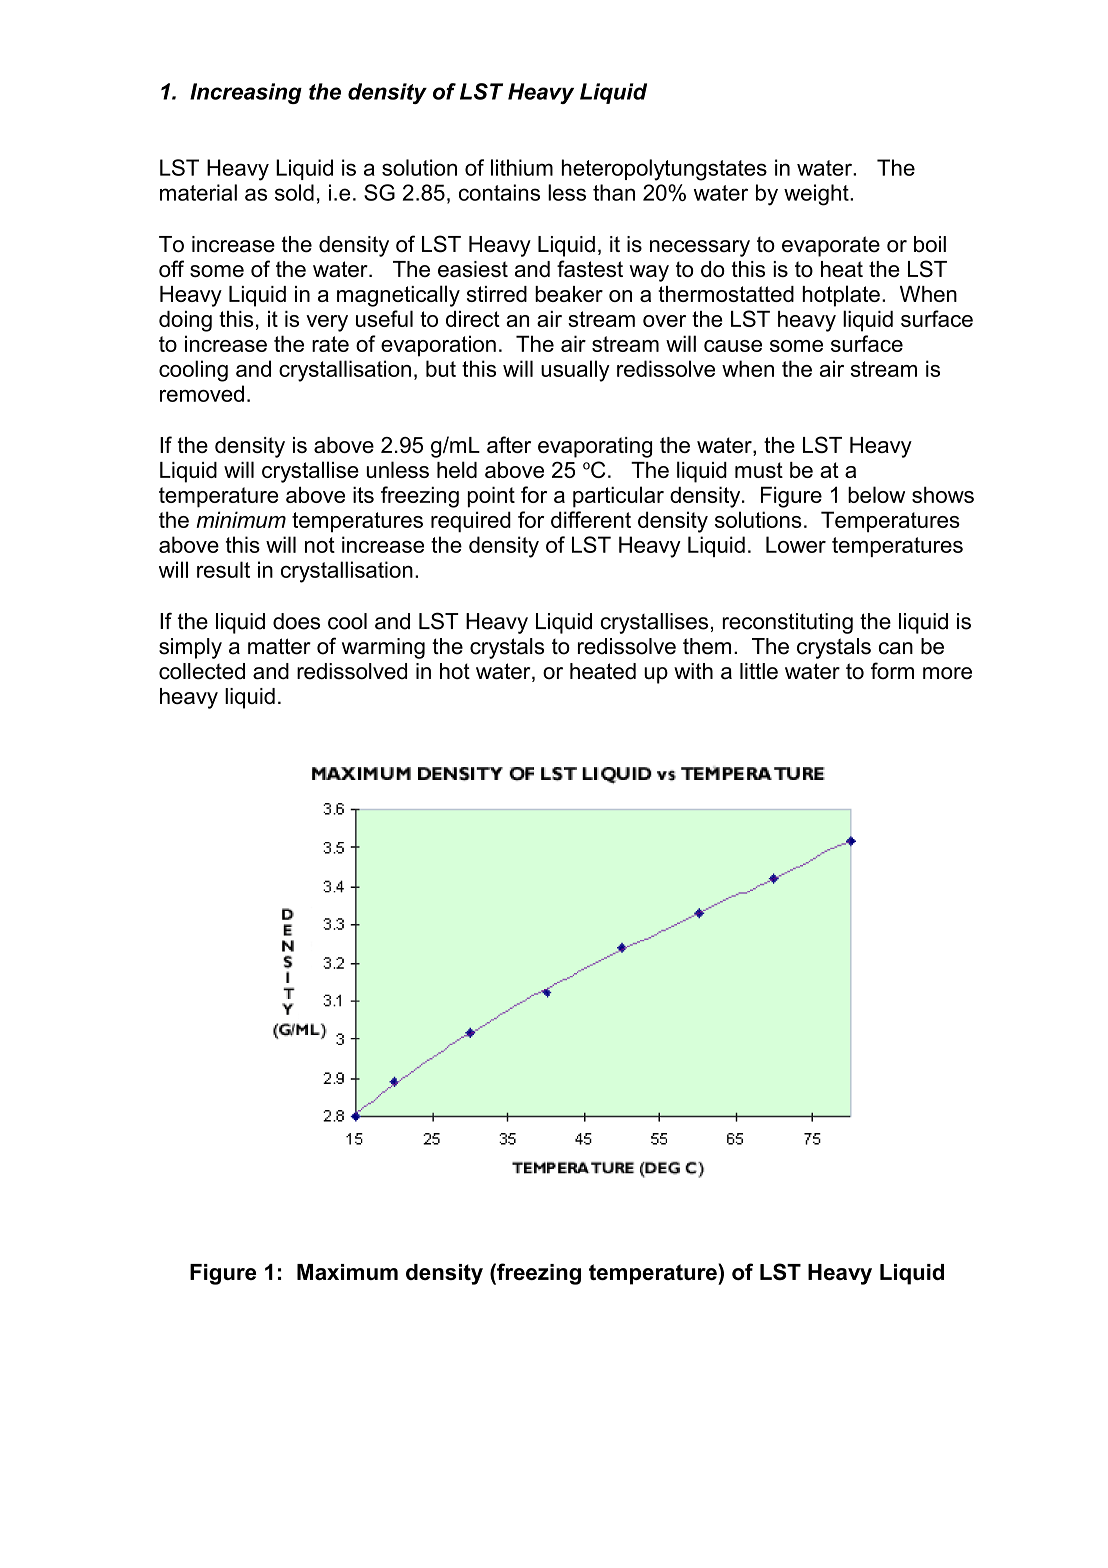  Describe the element at coordinates (841, 296) in the screenshot. I see `hotplate` at that location.
